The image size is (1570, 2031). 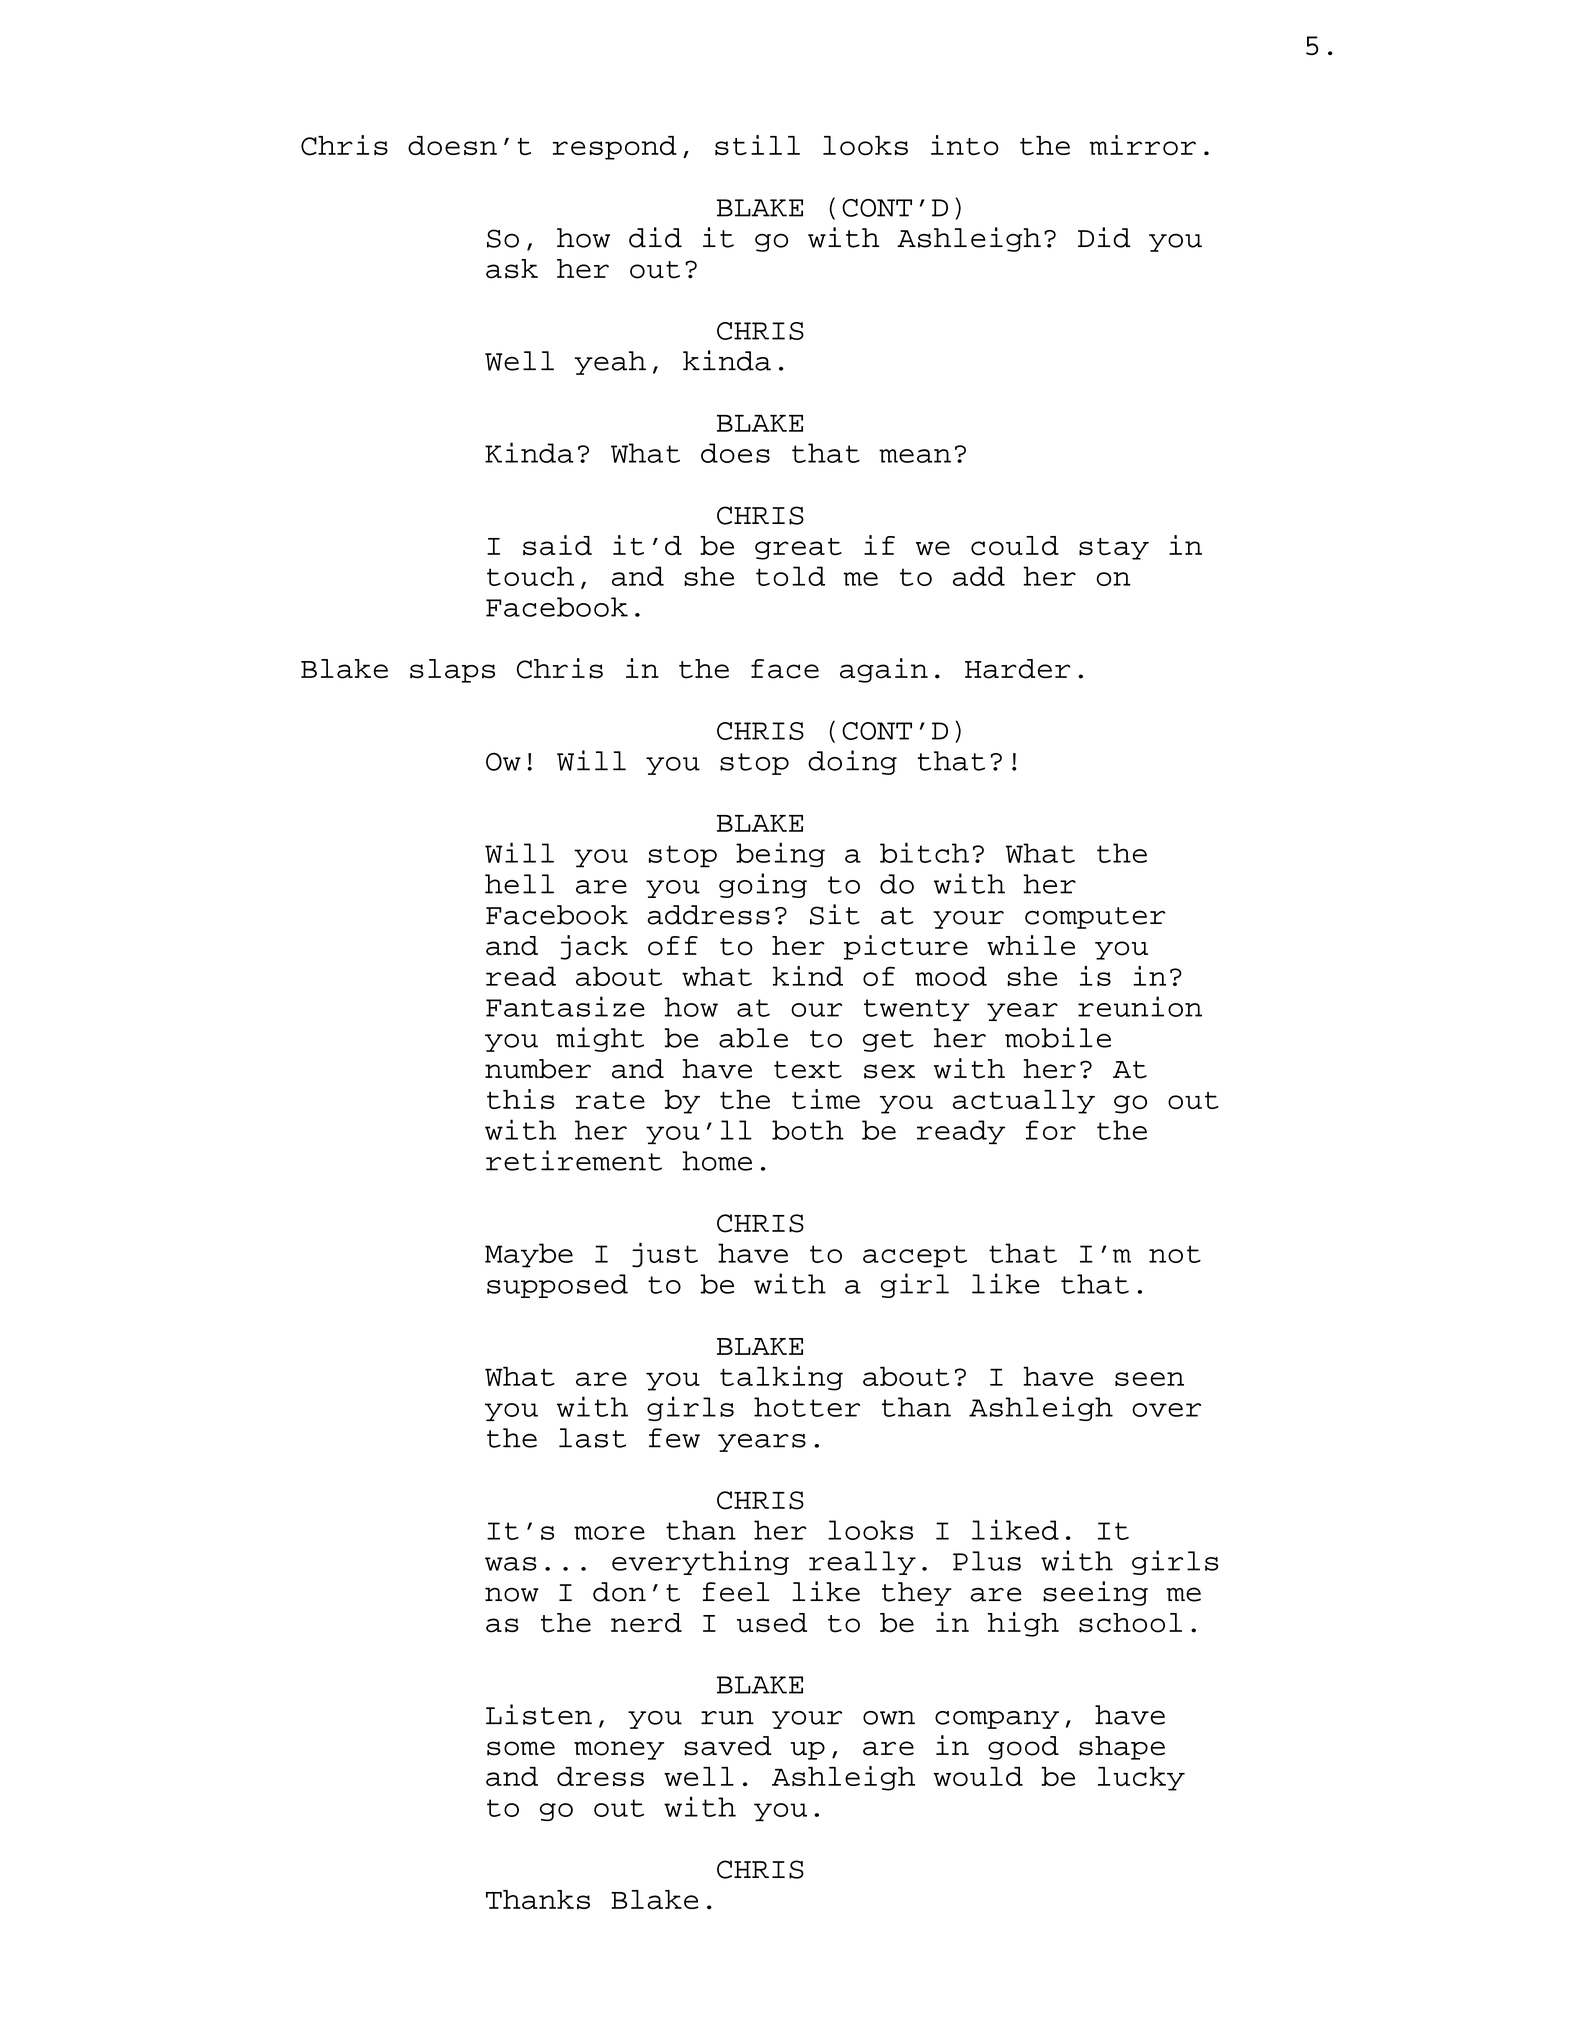 What do you see at coordinates (889, 1718) in the document?
I see `own` at bounding box center [889, 1718].
